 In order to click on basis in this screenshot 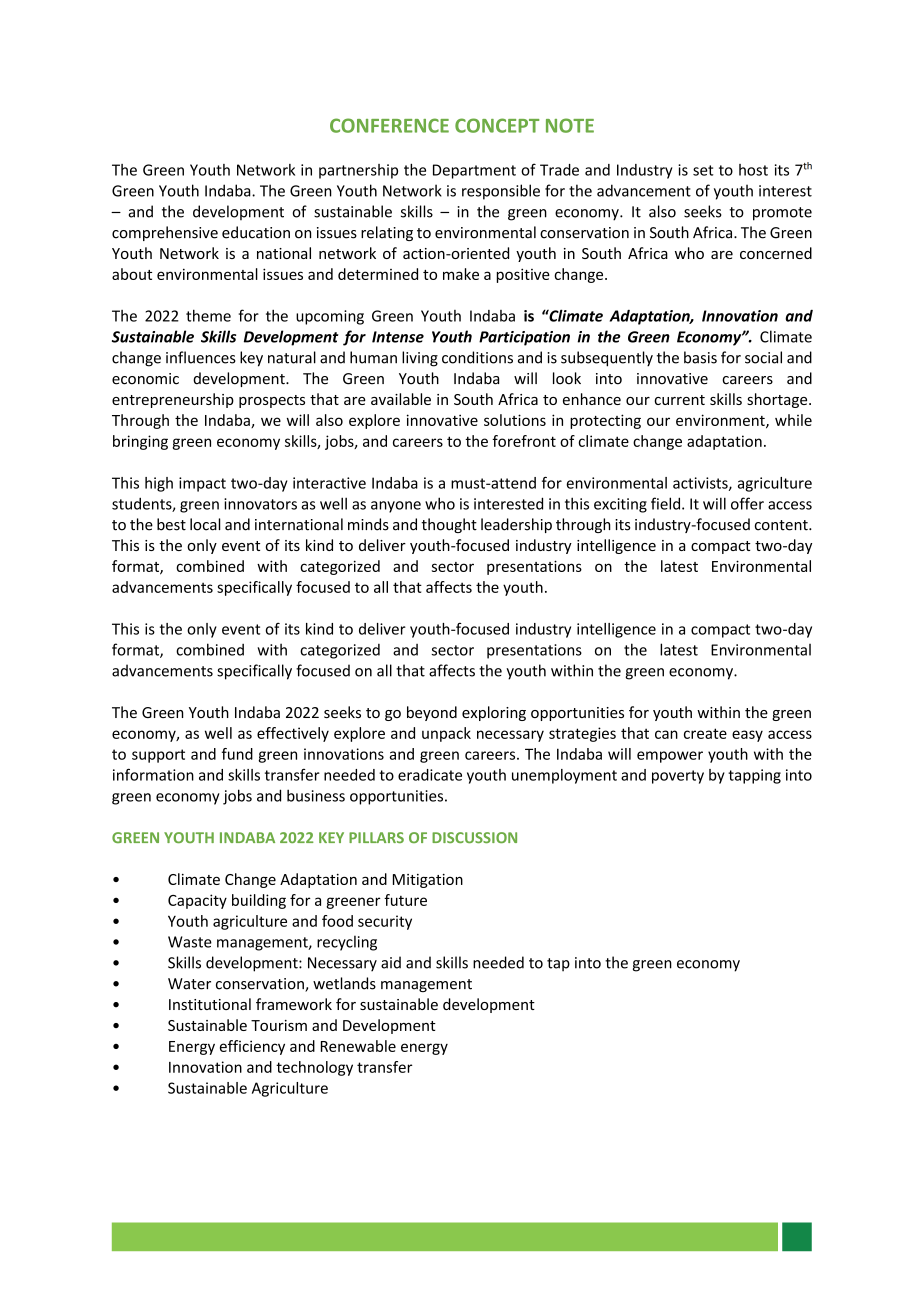, I will do `click(700, 357)`.
